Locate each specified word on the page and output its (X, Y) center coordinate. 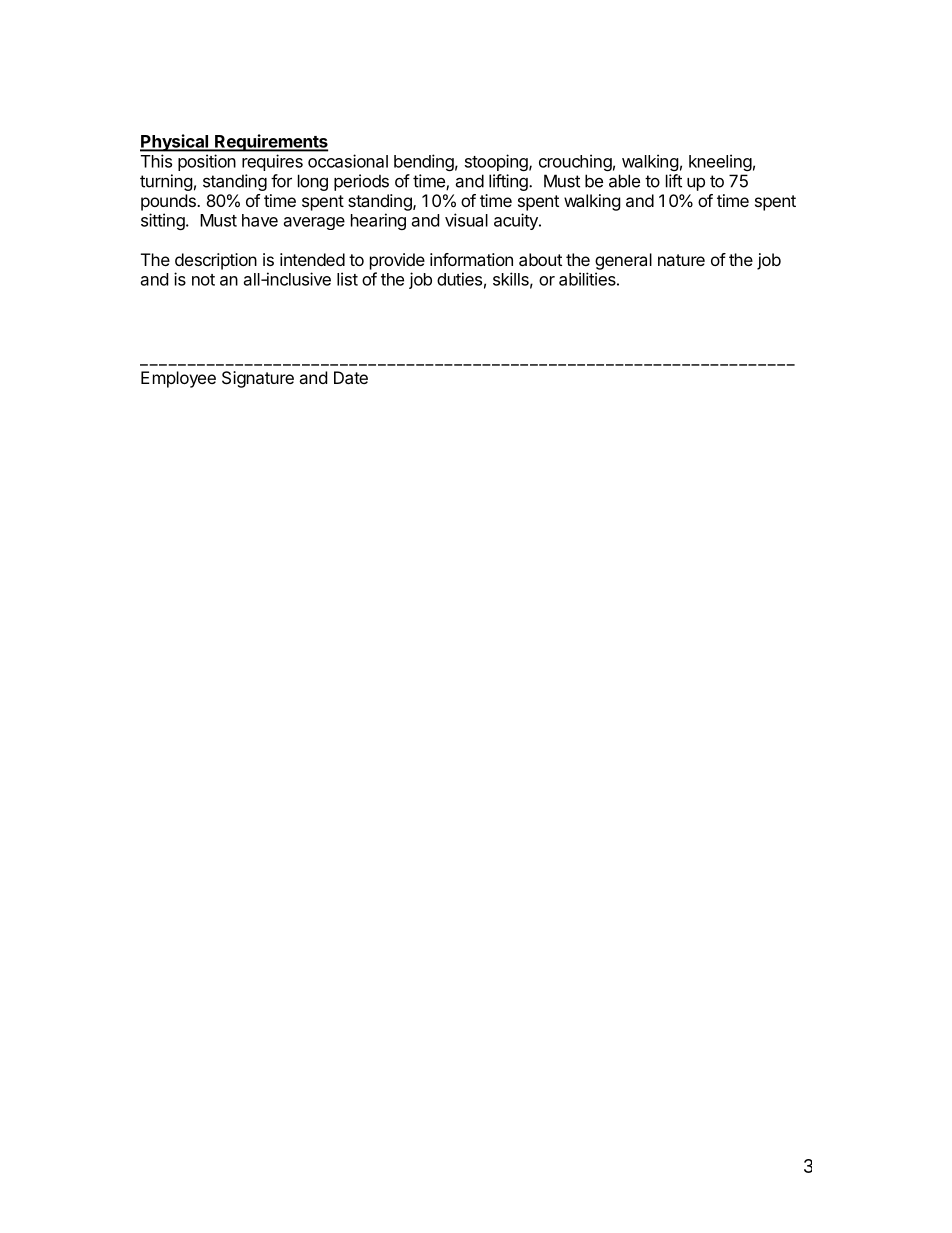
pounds (169, 202)
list (347, 279)
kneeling (720, 162)
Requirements (270, 143)
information (471, 259)
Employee (178, 379)
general (623, 261)
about (540, 259)
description (216, 261)
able (624, 181)
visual (466, 220)
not (203, 280)
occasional (348, 161)
